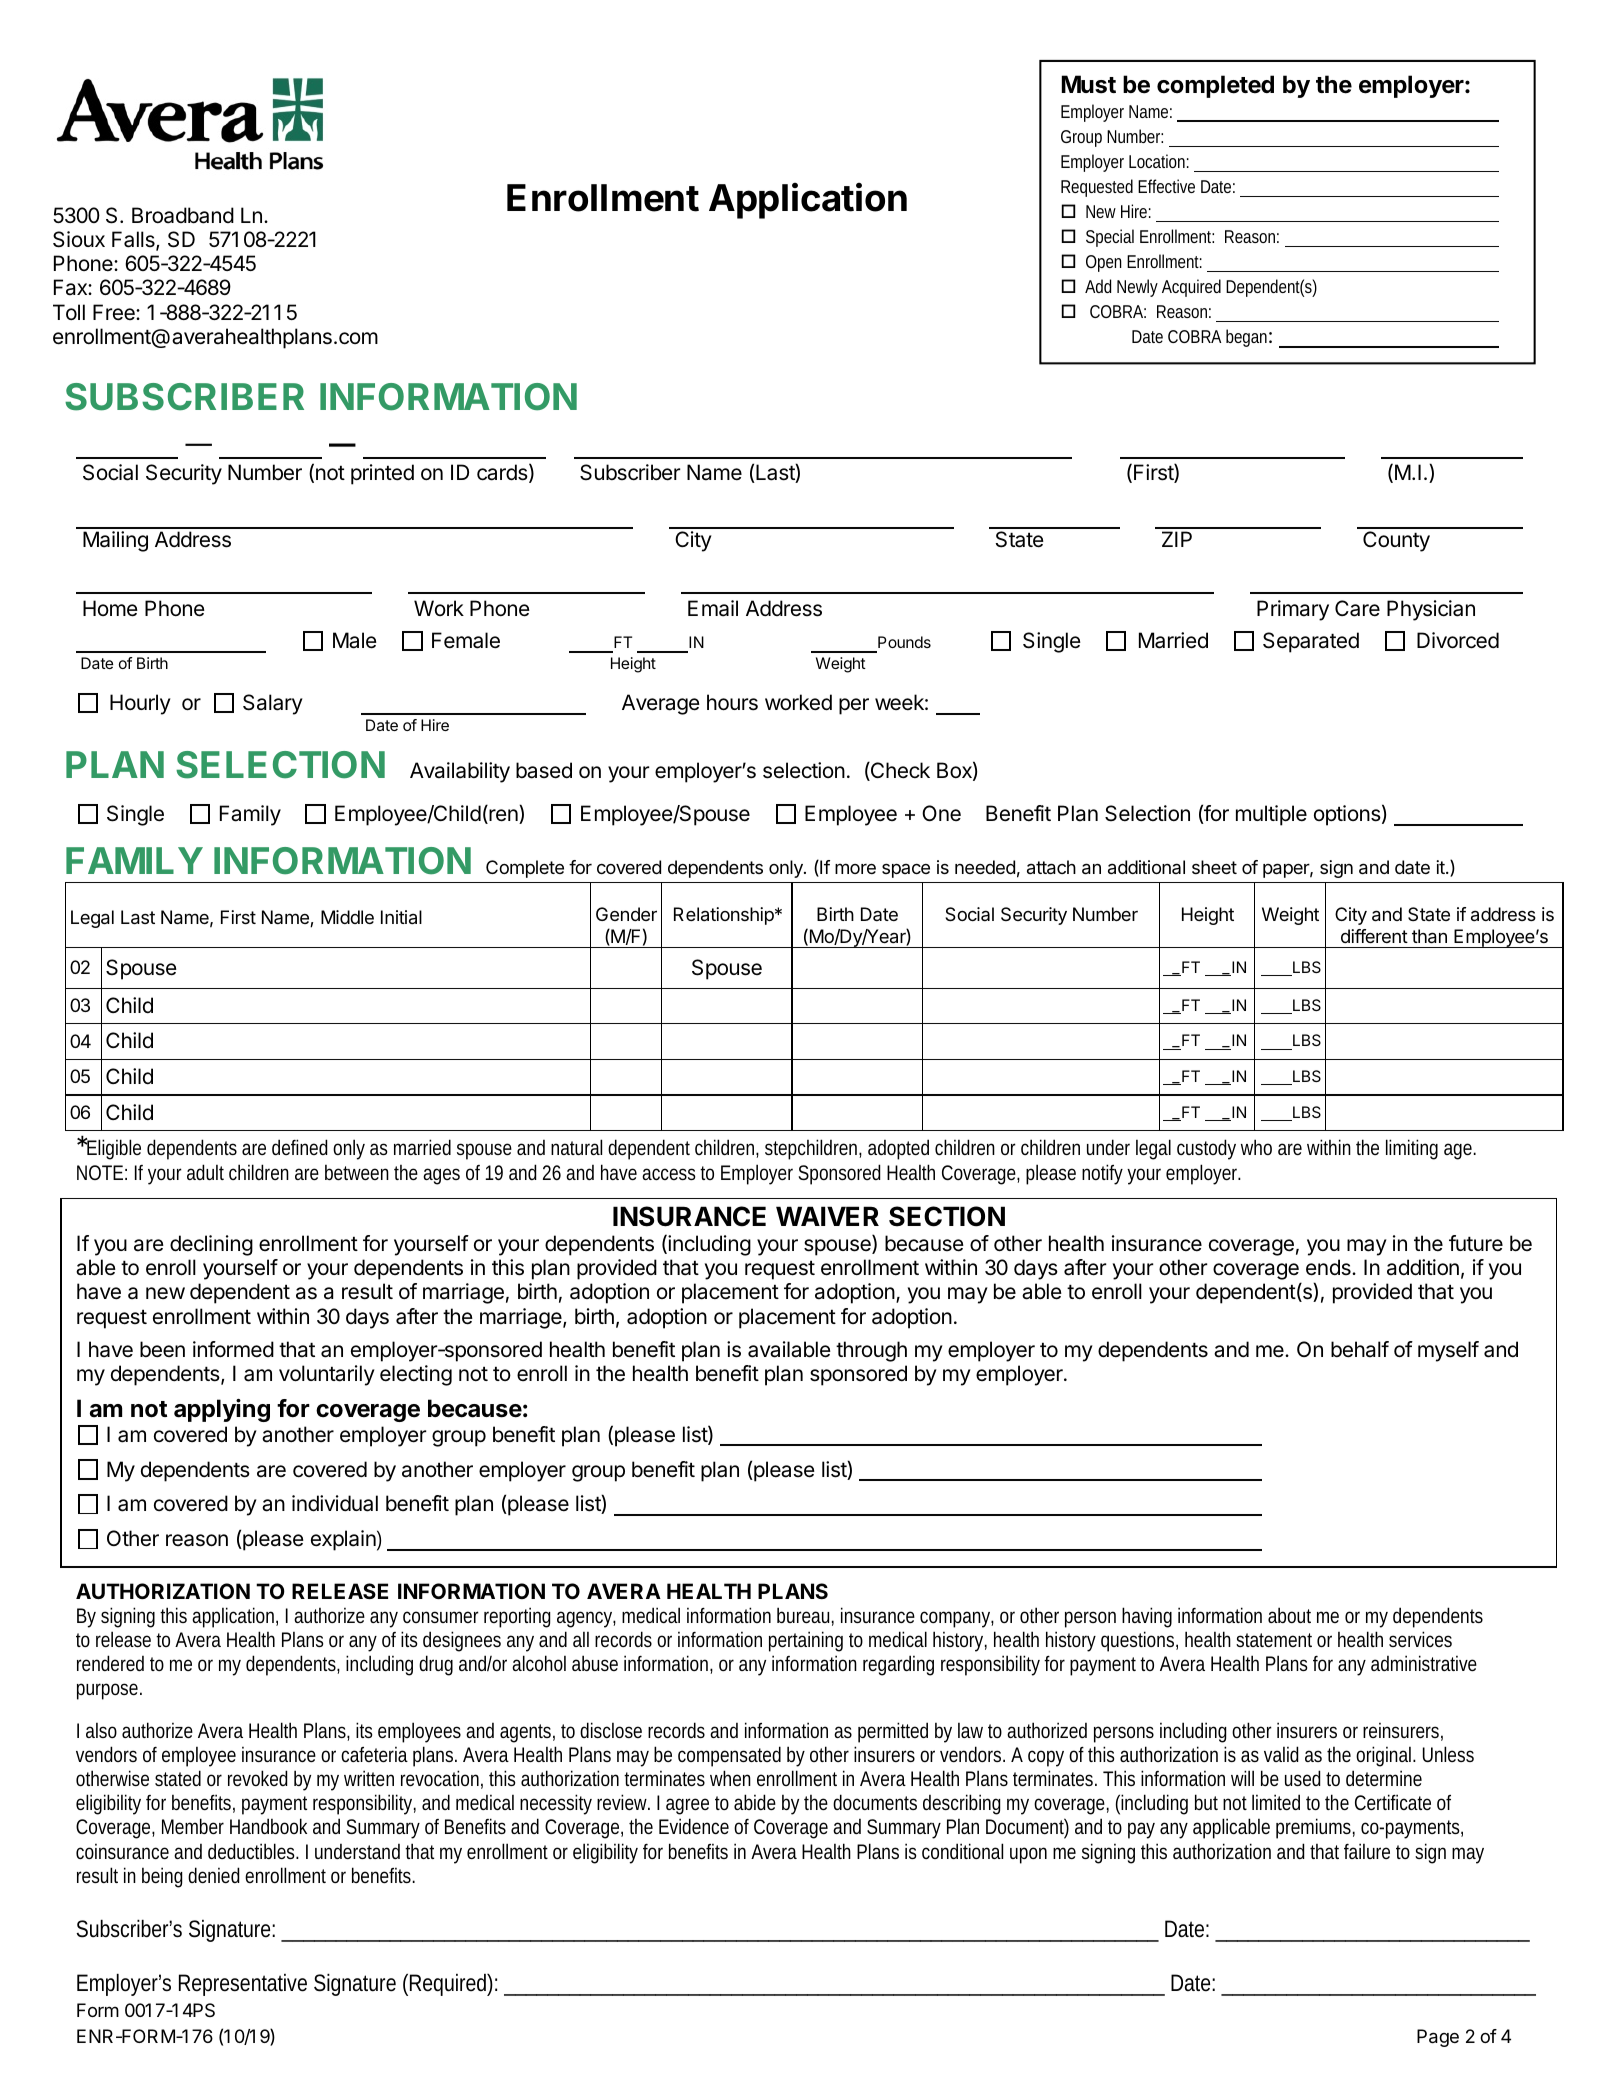  Describe the element at coordinates (243, 1985) in the screenshot. I see `Representative` at that location.
